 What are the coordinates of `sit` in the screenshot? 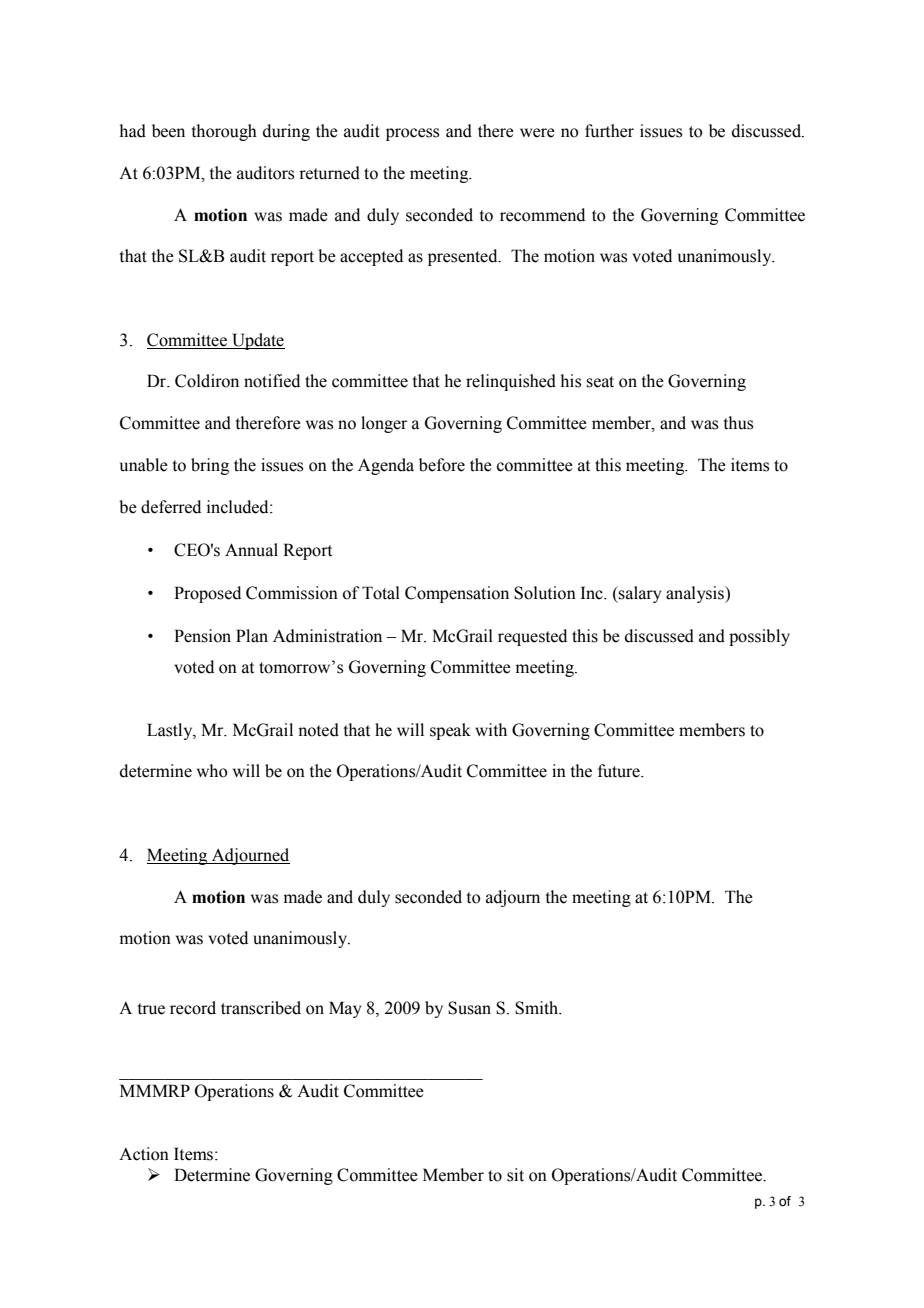 It's located at (515, 1175).
